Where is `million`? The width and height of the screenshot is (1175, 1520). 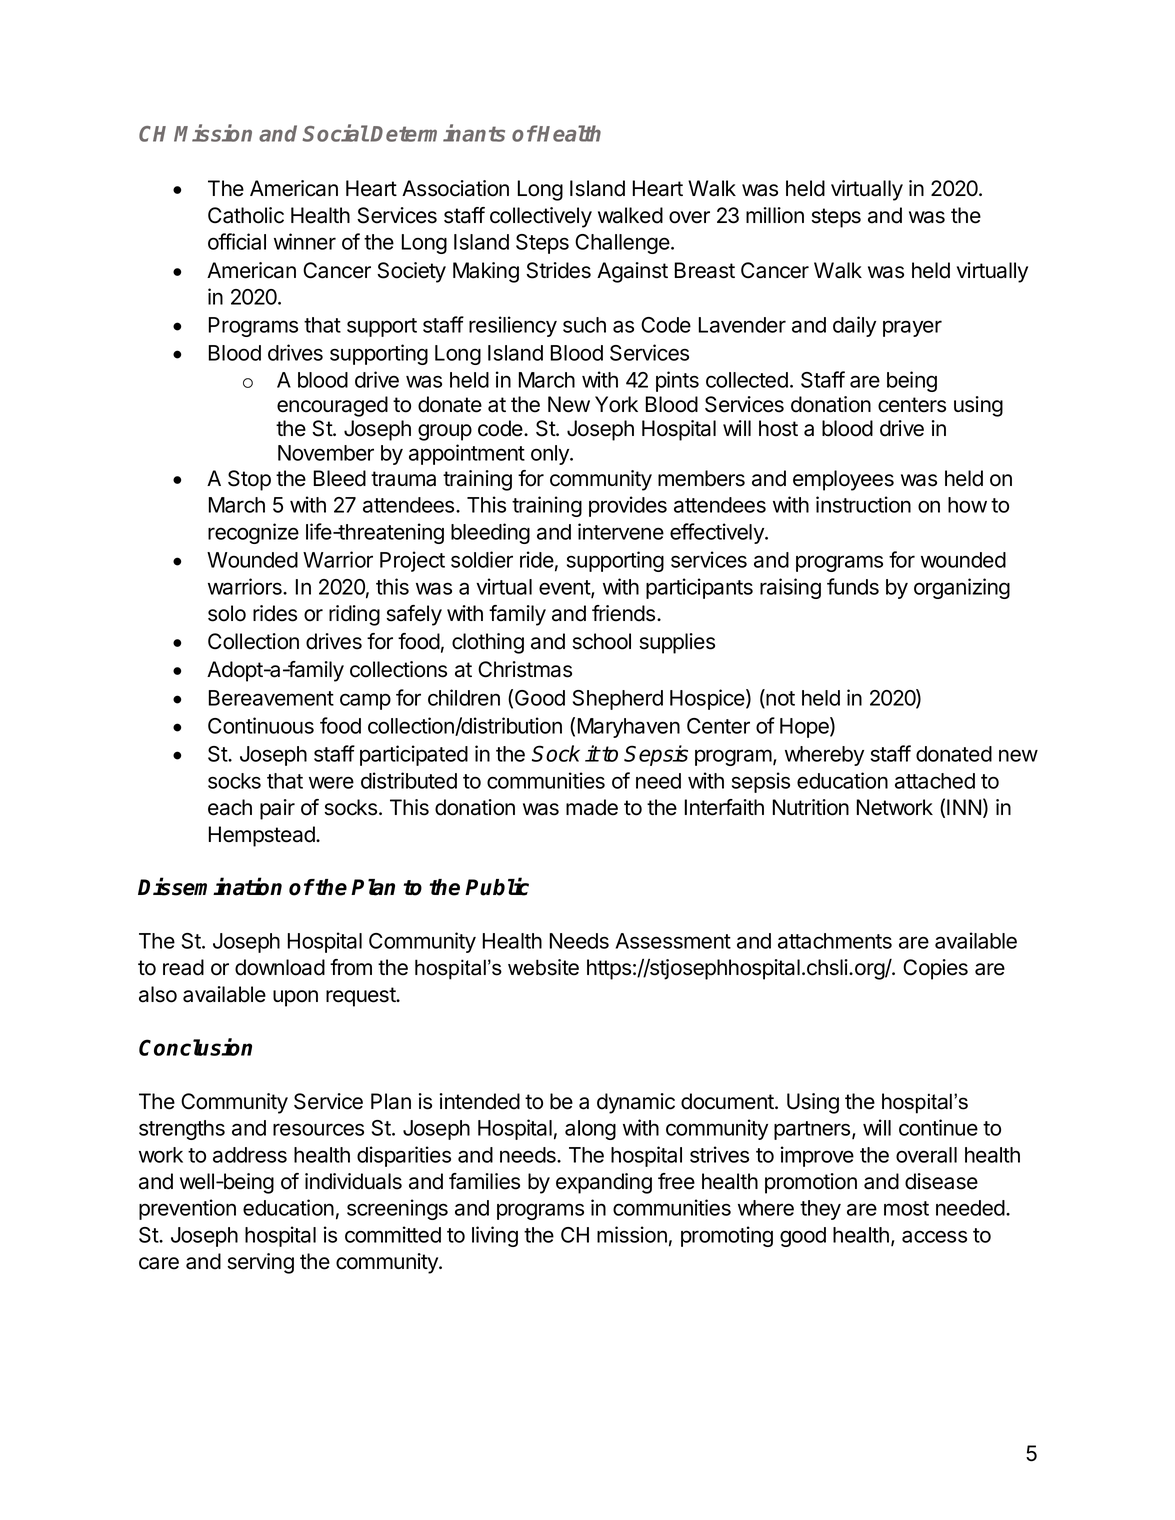
million is located at coordinates (775, 215).
